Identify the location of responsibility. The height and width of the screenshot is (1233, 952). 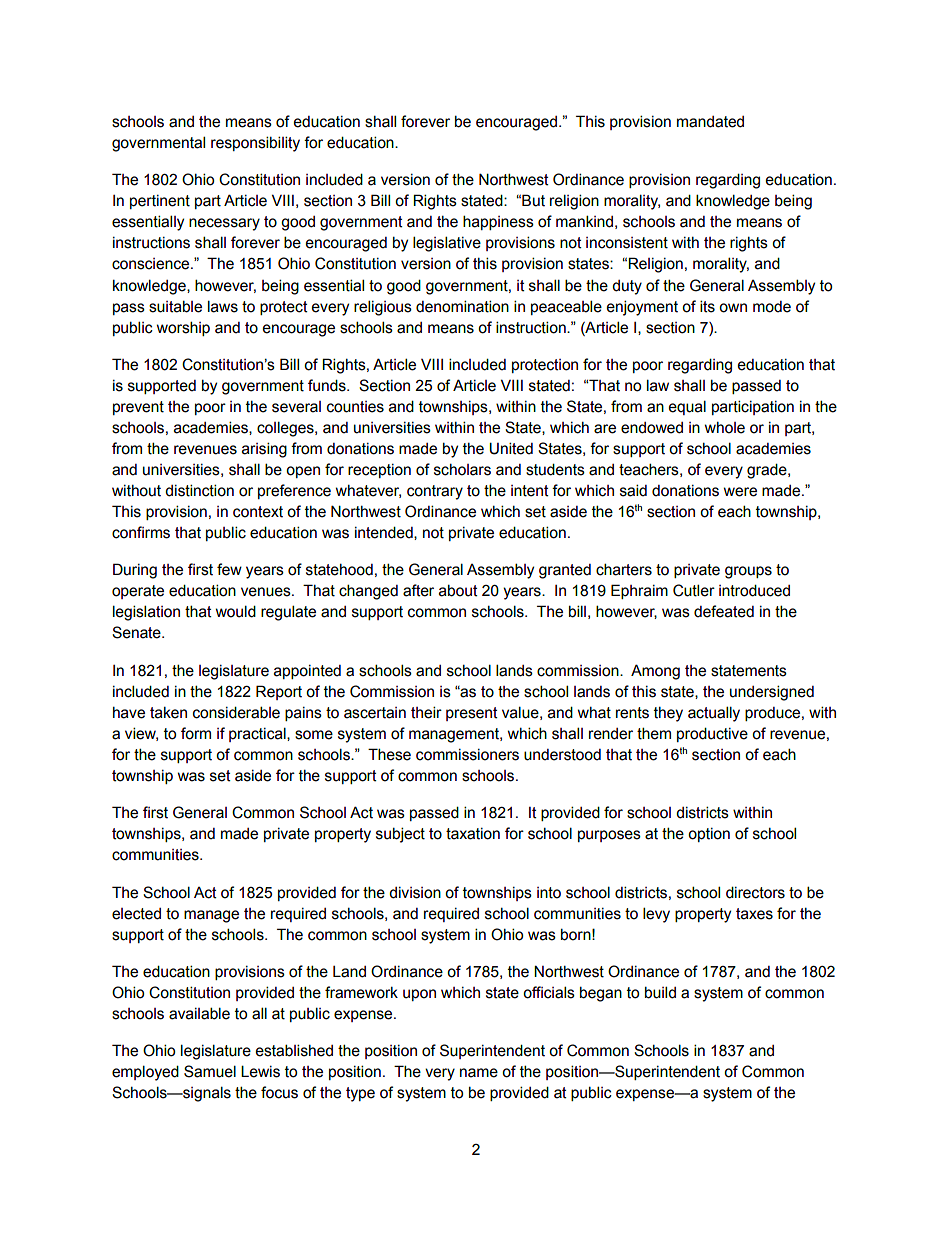
(255, 144).
